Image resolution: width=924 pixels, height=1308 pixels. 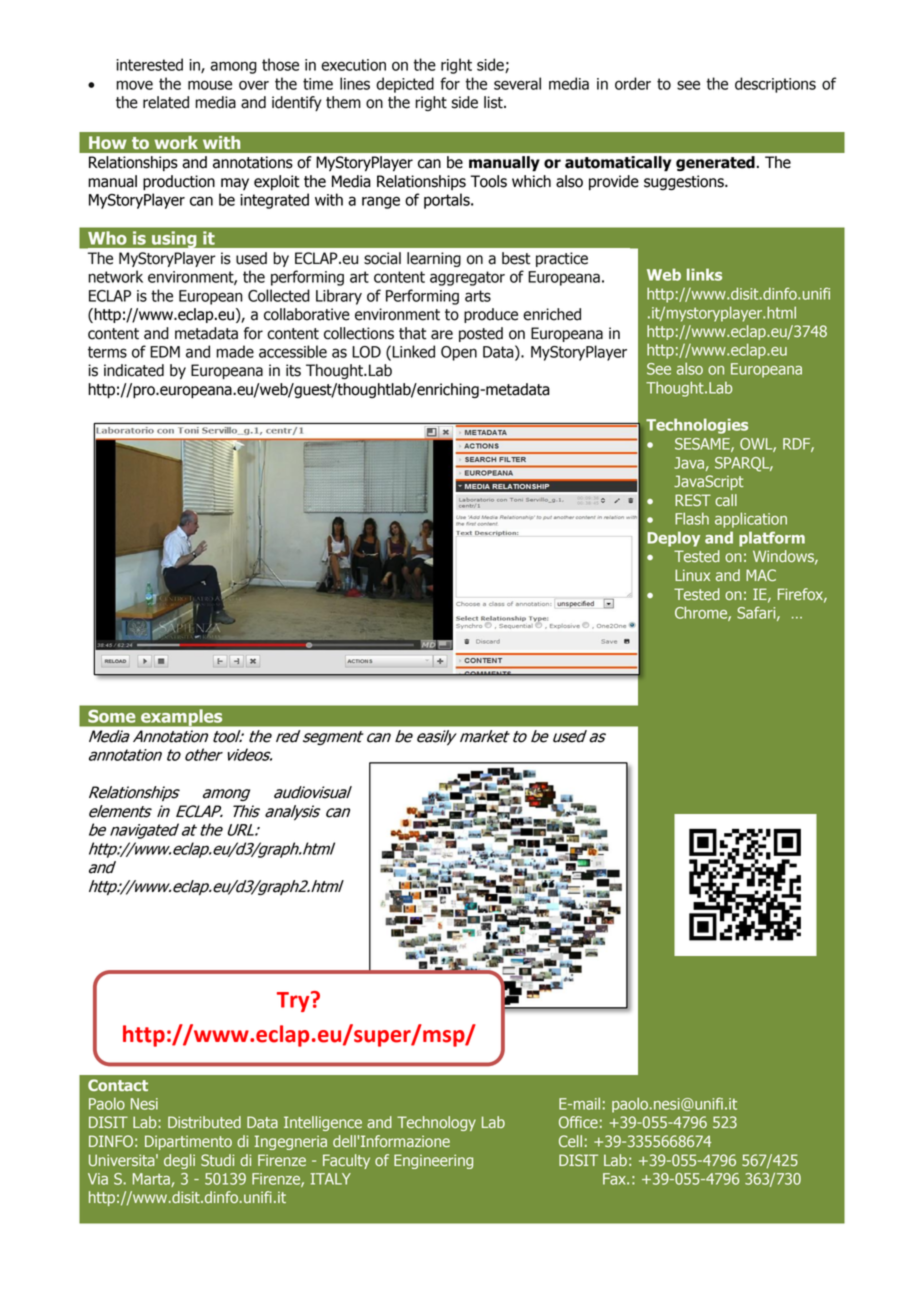 What do you see at coordinates (112, 716) in the document?
I see `Some` at bounding box center [112, 716].
